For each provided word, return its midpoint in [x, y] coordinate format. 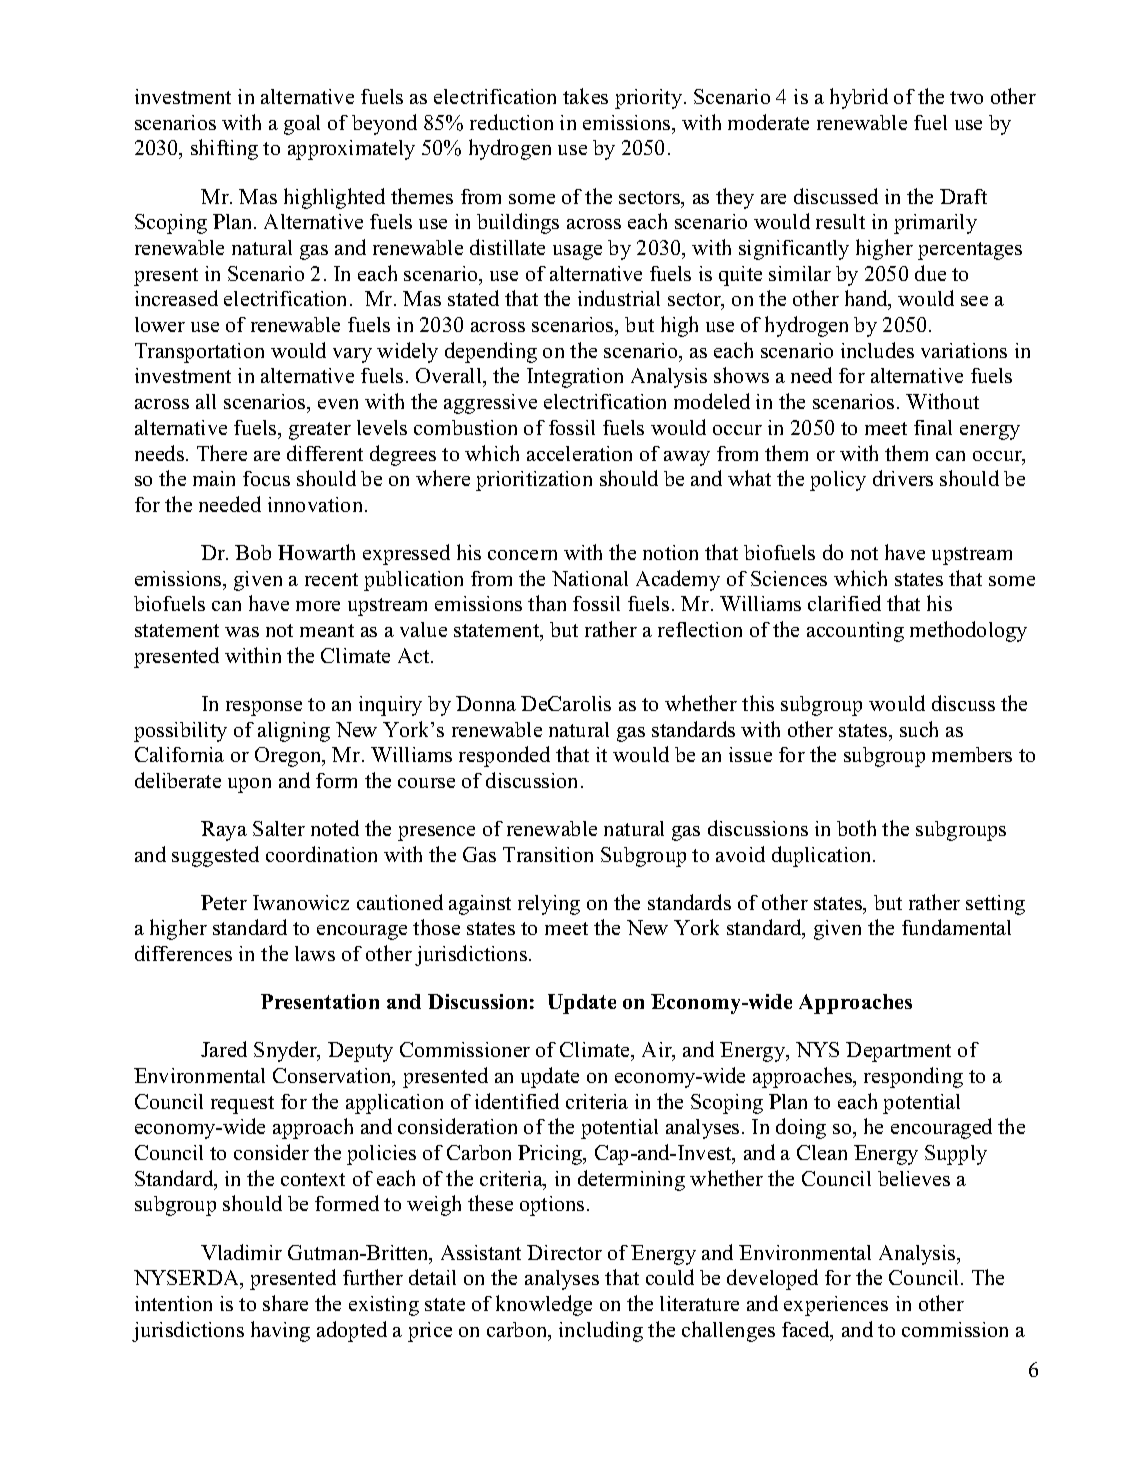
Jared [224, 1049]
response [264, 708]
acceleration [579, 453]
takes [585, 96]
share [285, 1303]
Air [658, 1051]
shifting [224, 149]
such [919, 729]
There [222, 453]
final [933, 427]
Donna [486, 703]
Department [898, 1052]
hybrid [859, 98]
